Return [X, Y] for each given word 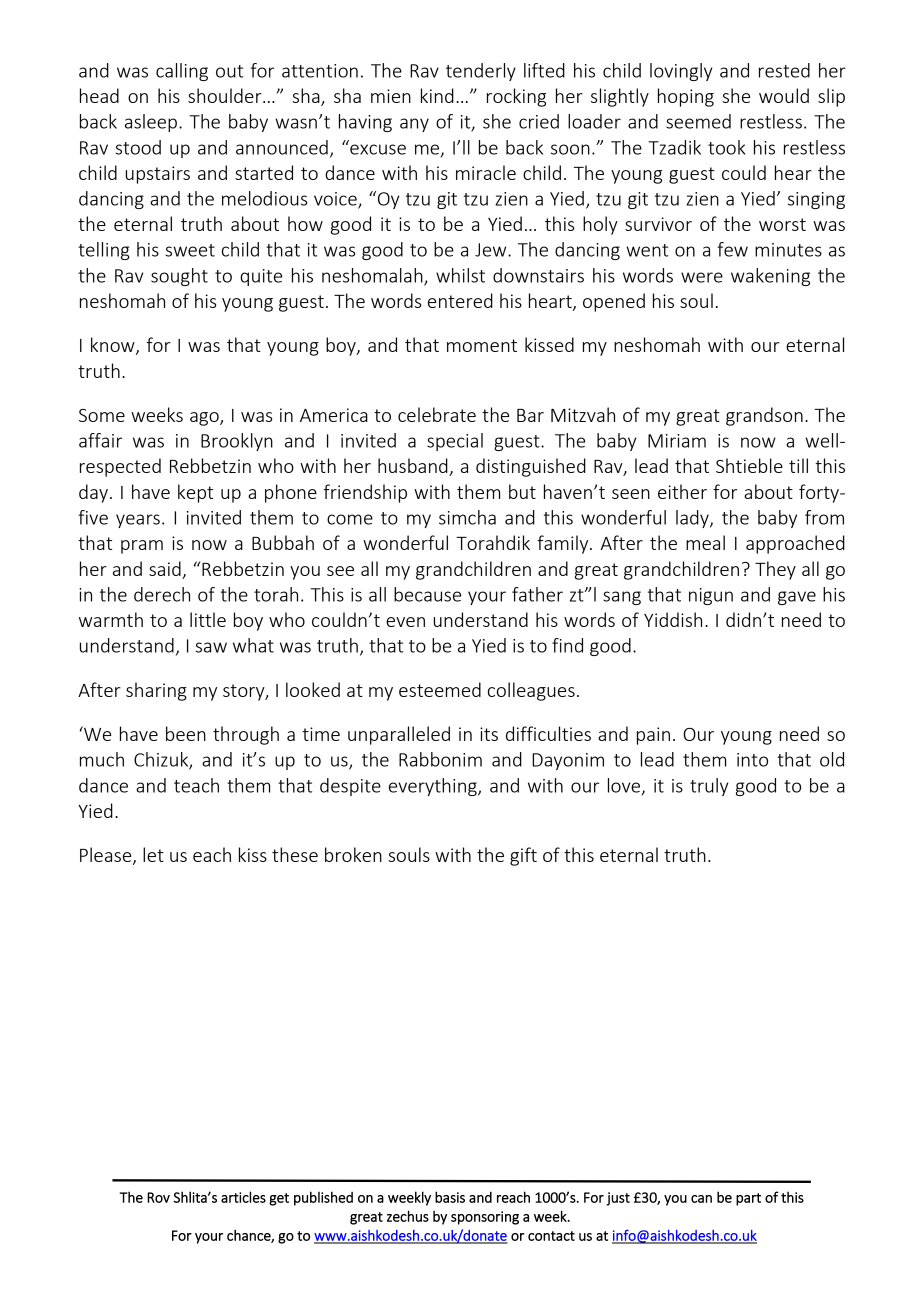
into [752, 760]
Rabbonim [440, 759]
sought [179, 277]
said [165, 568]
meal [705, 542]
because [427, 594]
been [186, 733]
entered [460, 300]
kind [437, 95]
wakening [770, 277]
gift [523, 856]
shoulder [226, 95]
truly [709, 787]
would [784, 95]
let [153, 854]
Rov [158, 1197]
